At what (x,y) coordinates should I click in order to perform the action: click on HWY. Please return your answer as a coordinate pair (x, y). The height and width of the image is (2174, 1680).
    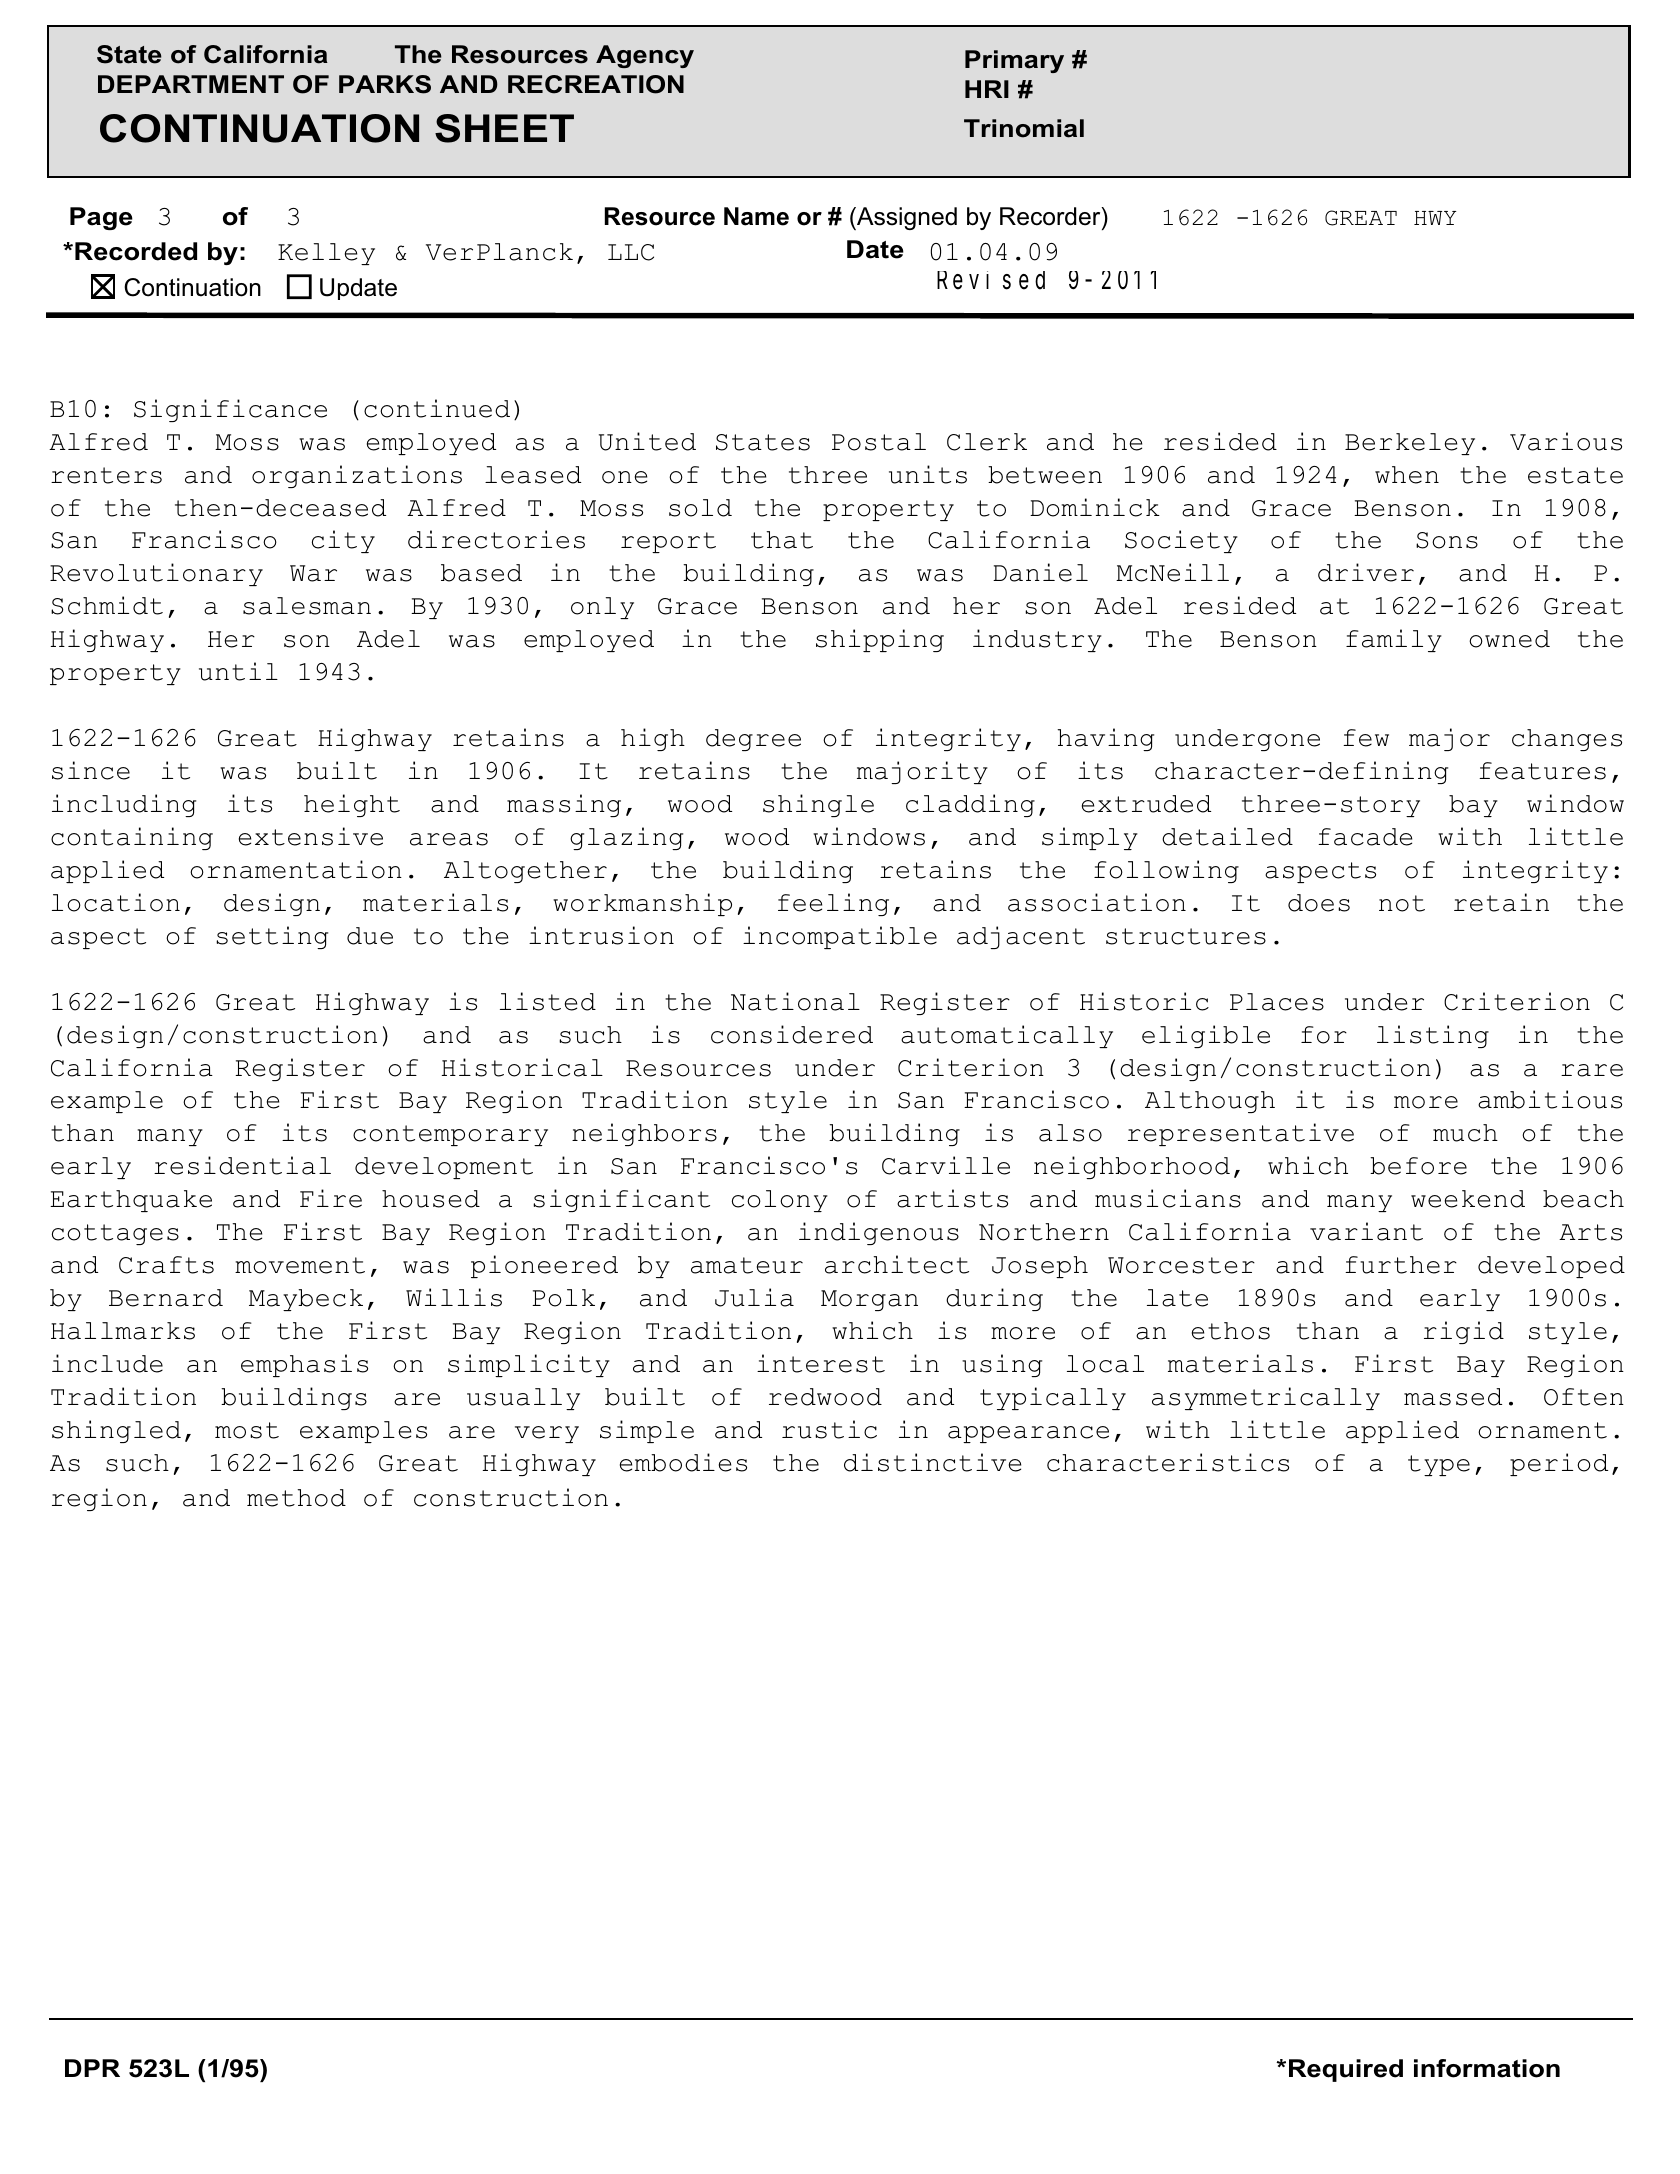
    Looking at the image, I should click on (1435, 218).
